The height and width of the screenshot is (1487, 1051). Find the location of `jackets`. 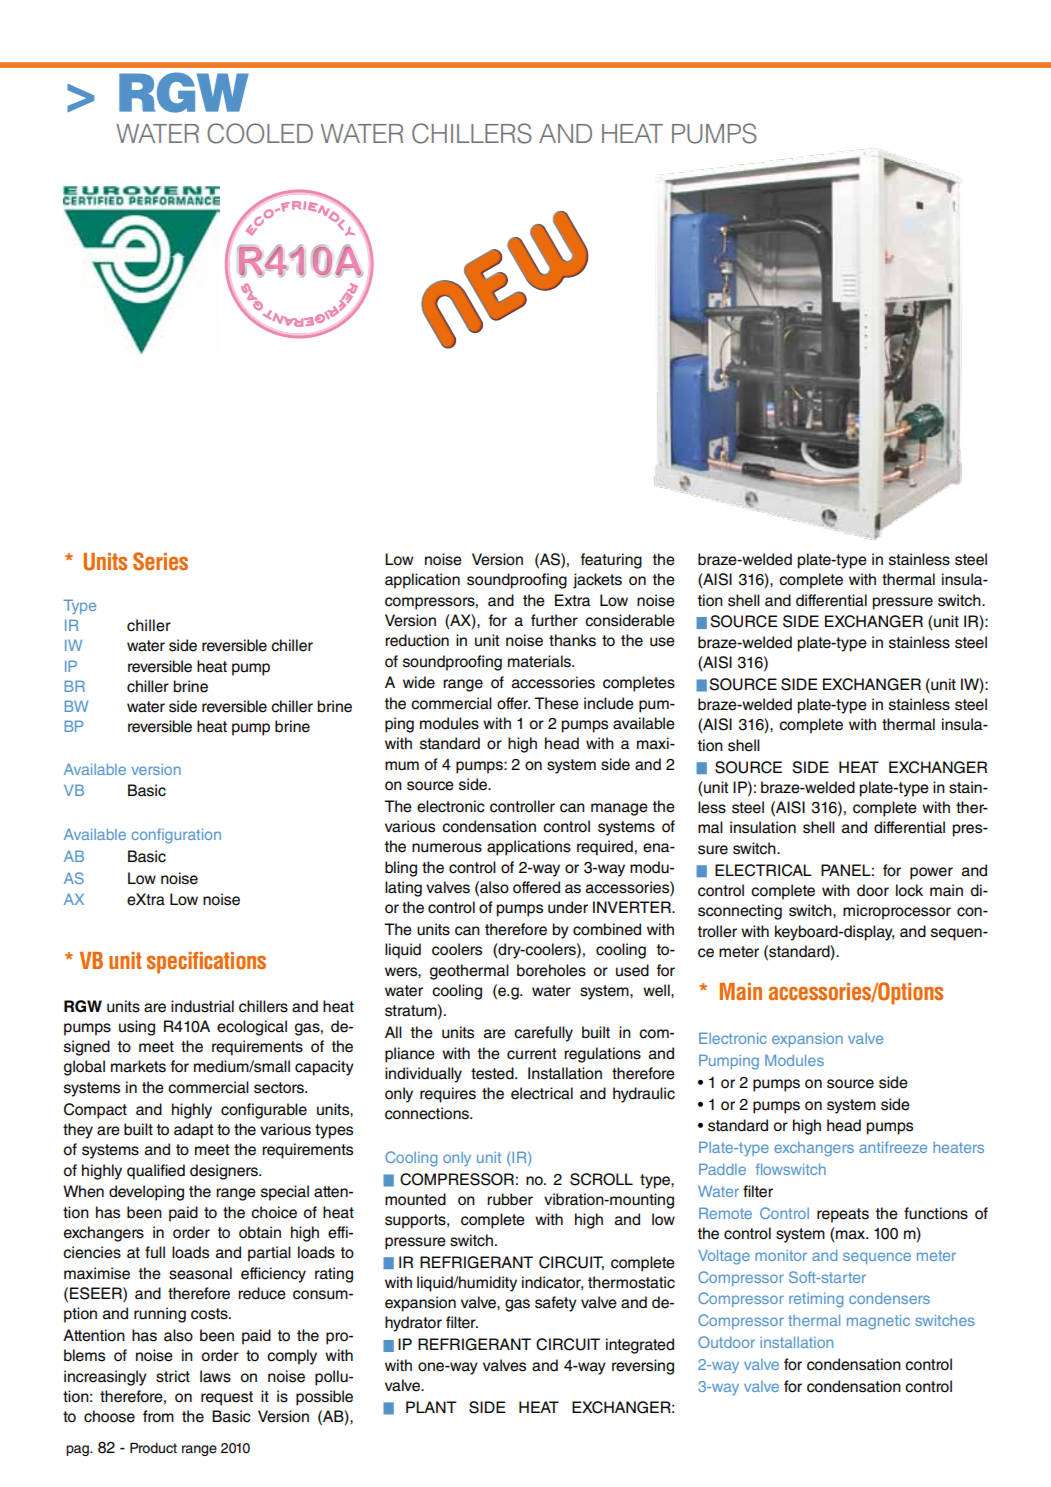

jackets is located at coordinates (597, 581).
